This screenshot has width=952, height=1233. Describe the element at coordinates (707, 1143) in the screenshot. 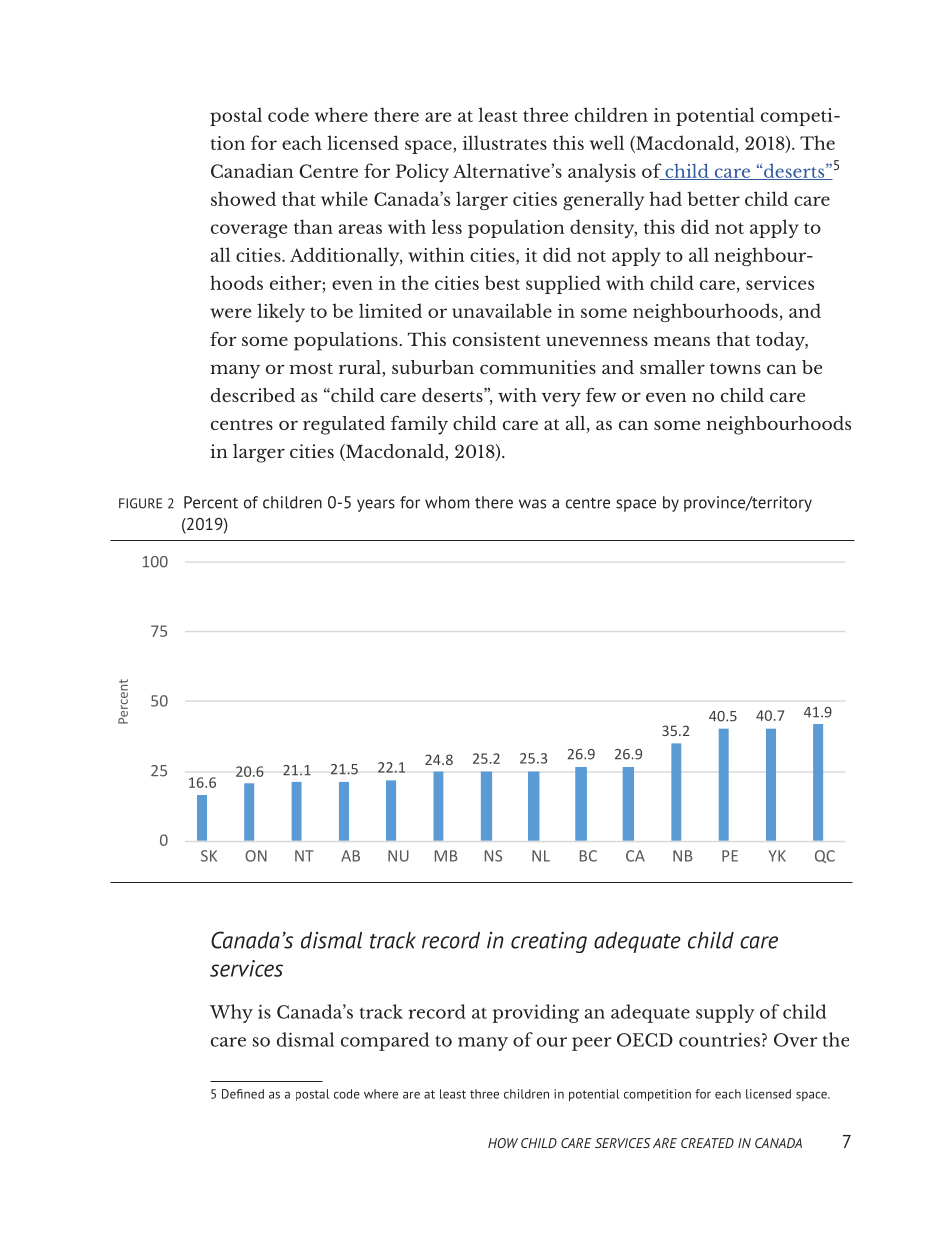

I see `CREATED` at that location.
